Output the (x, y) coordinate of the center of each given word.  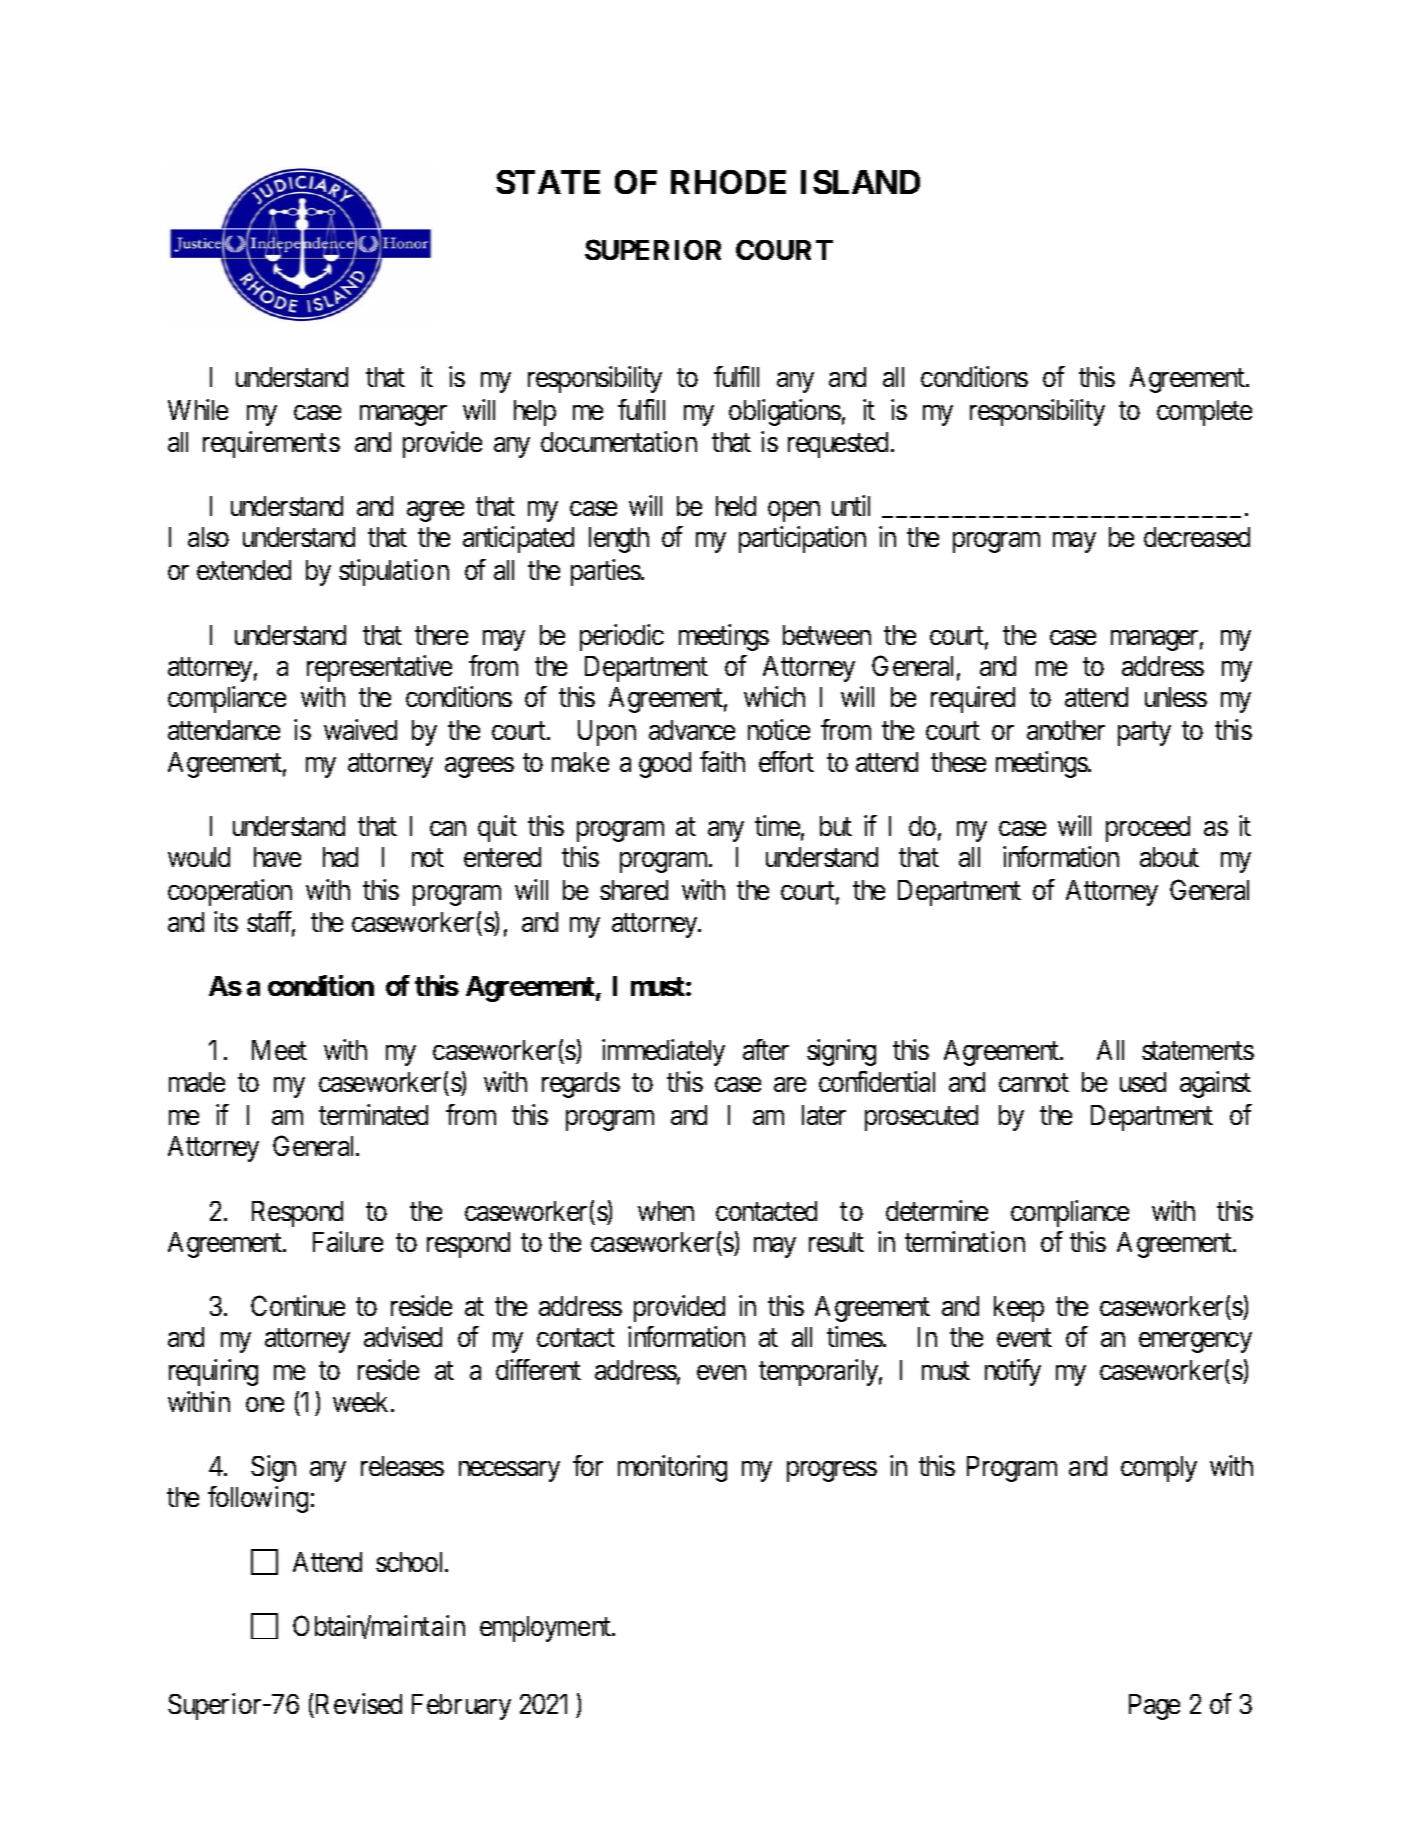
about (1169, 857)
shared (634, 890)
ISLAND (860, 182)
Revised (357, 1706)
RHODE (728, 182)
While (198, 409)
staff (271, 923)
